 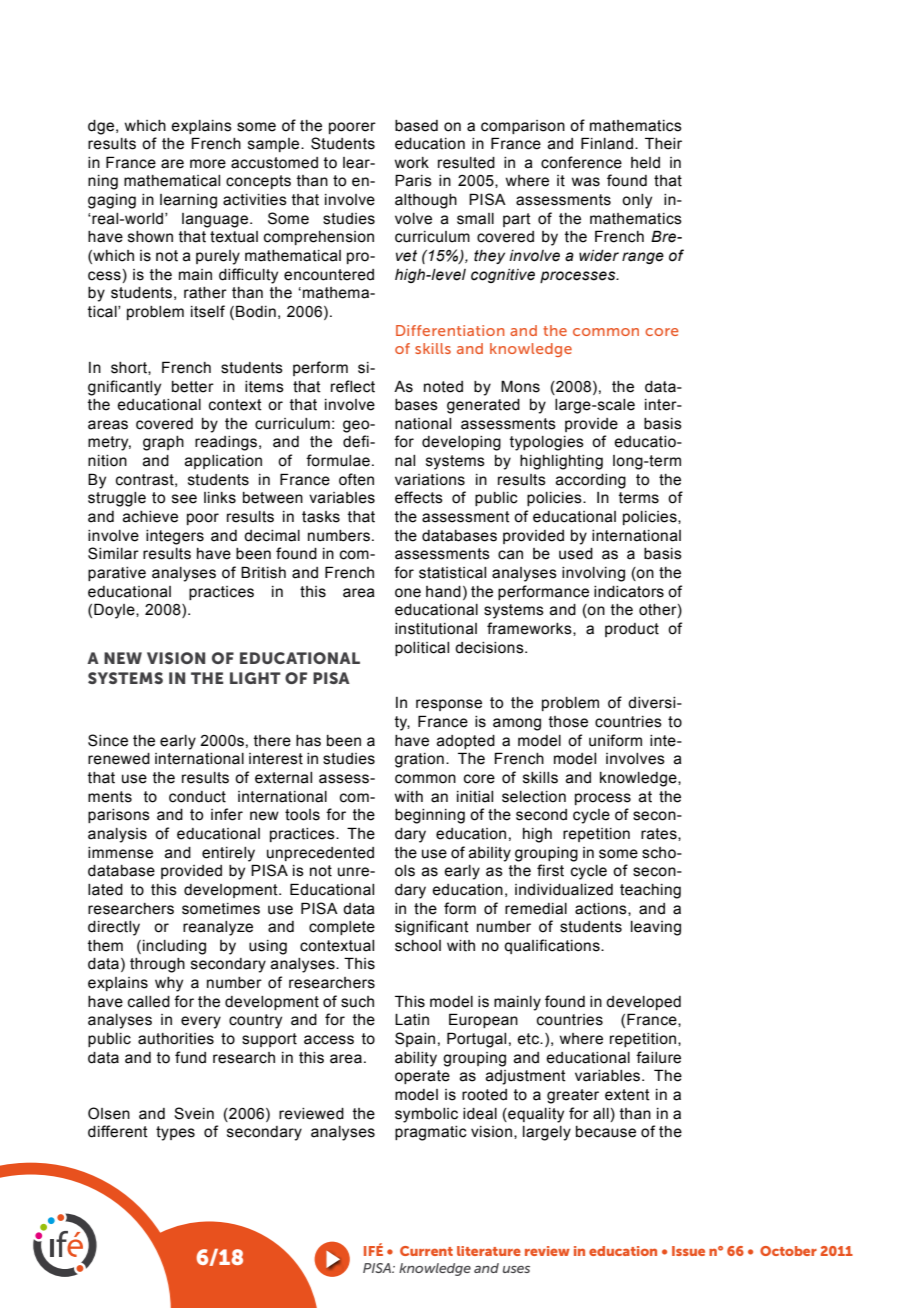 I want to click on resulted, so click(x=466, y=163).
